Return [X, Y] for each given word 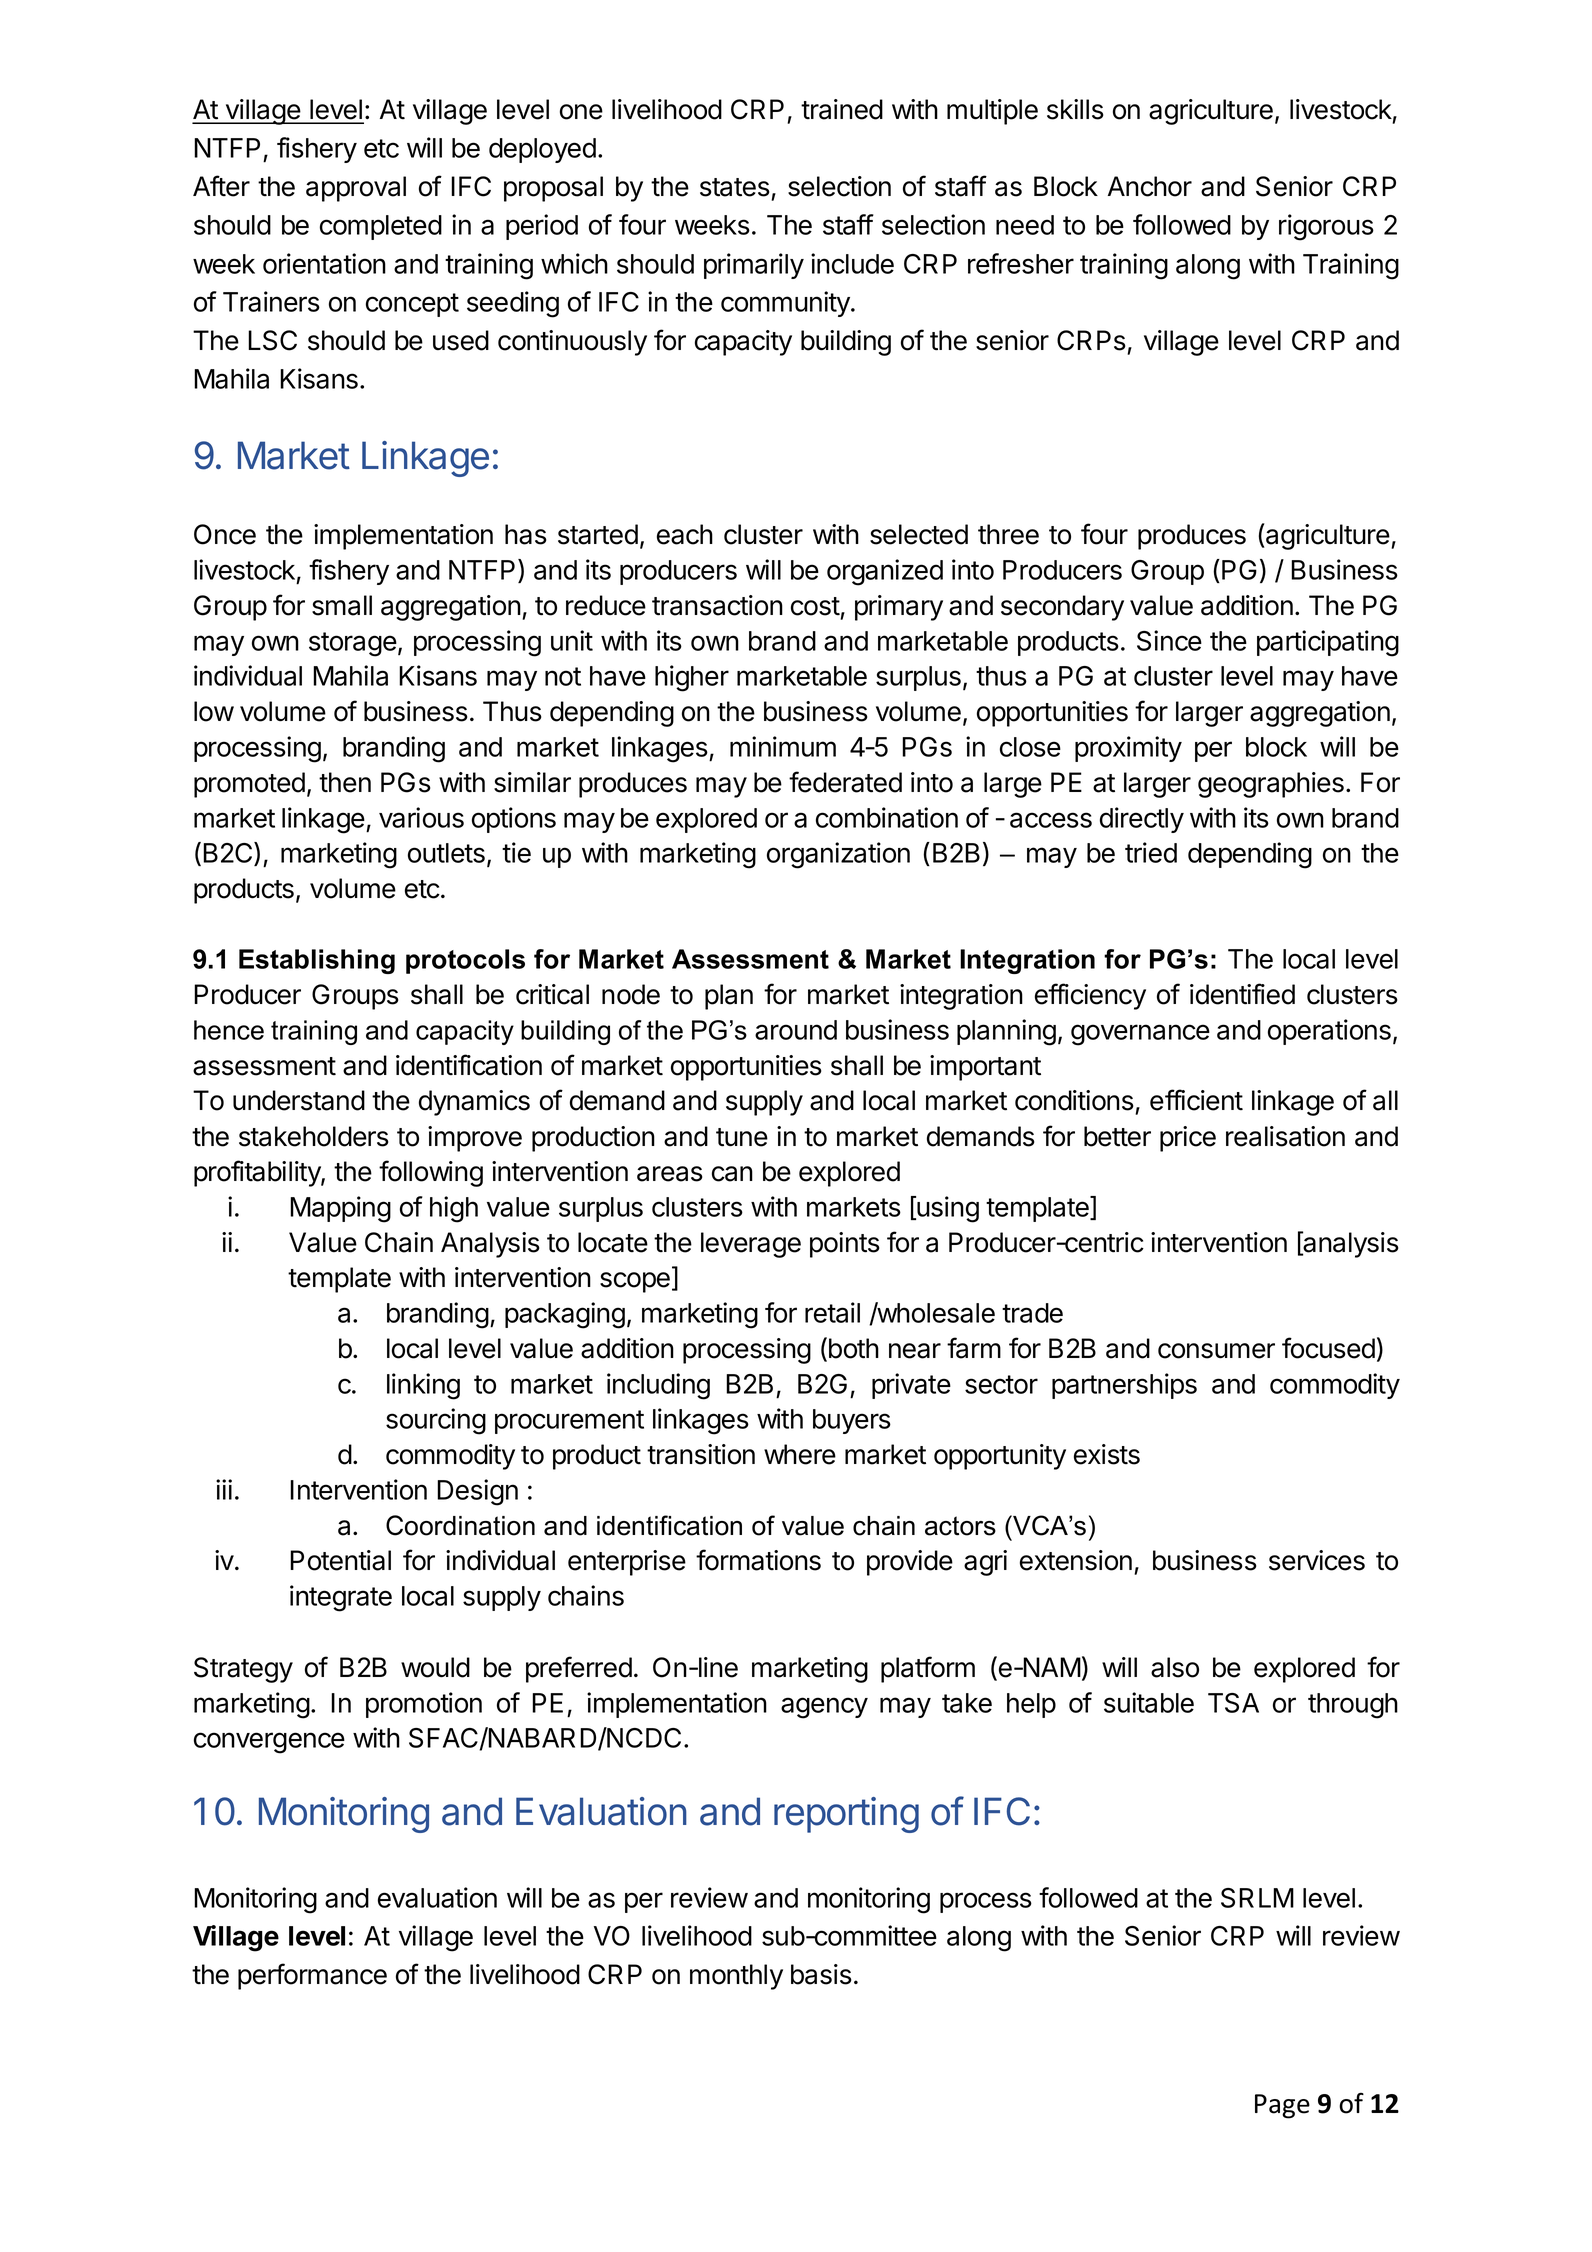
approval [356, 189]
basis [821, 1974]
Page [1282, 2106]
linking [423, 1386]
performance [312, 1976]
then [345, 782]
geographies [1271, 785]
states [735, 187]
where [800, 1454]
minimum [783, 746]
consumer [1216, 1351]
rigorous [1326, 227]
